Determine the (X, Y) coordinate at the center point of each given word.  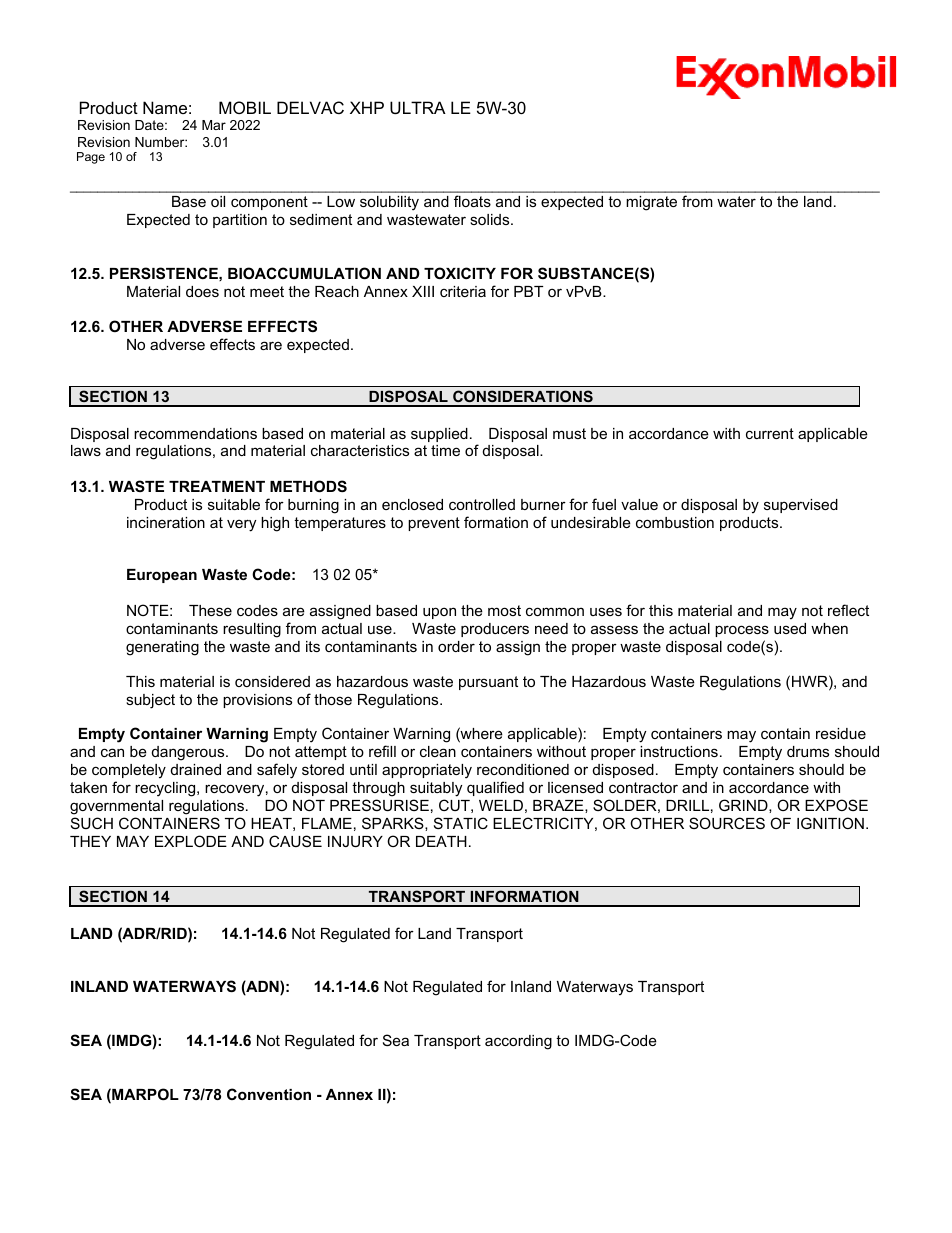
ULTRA (418, 107)
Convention (269, 1094)
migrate (651, 203)
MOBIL (245, 107)
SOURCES (727, 823)
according (518, 1042)
